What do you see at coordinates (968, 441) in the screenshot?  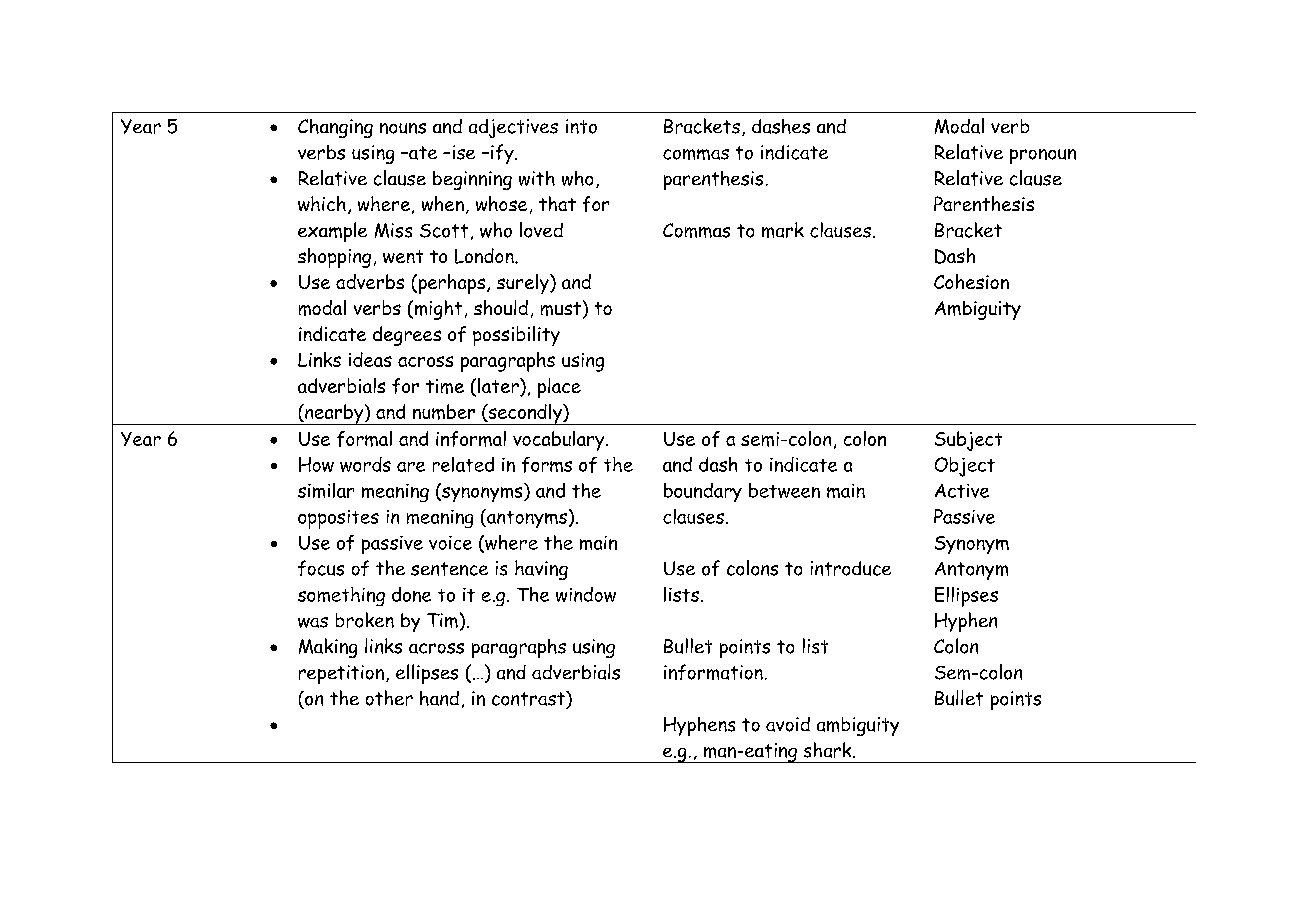 I see `Subject` at bounding box center [968, 441].
